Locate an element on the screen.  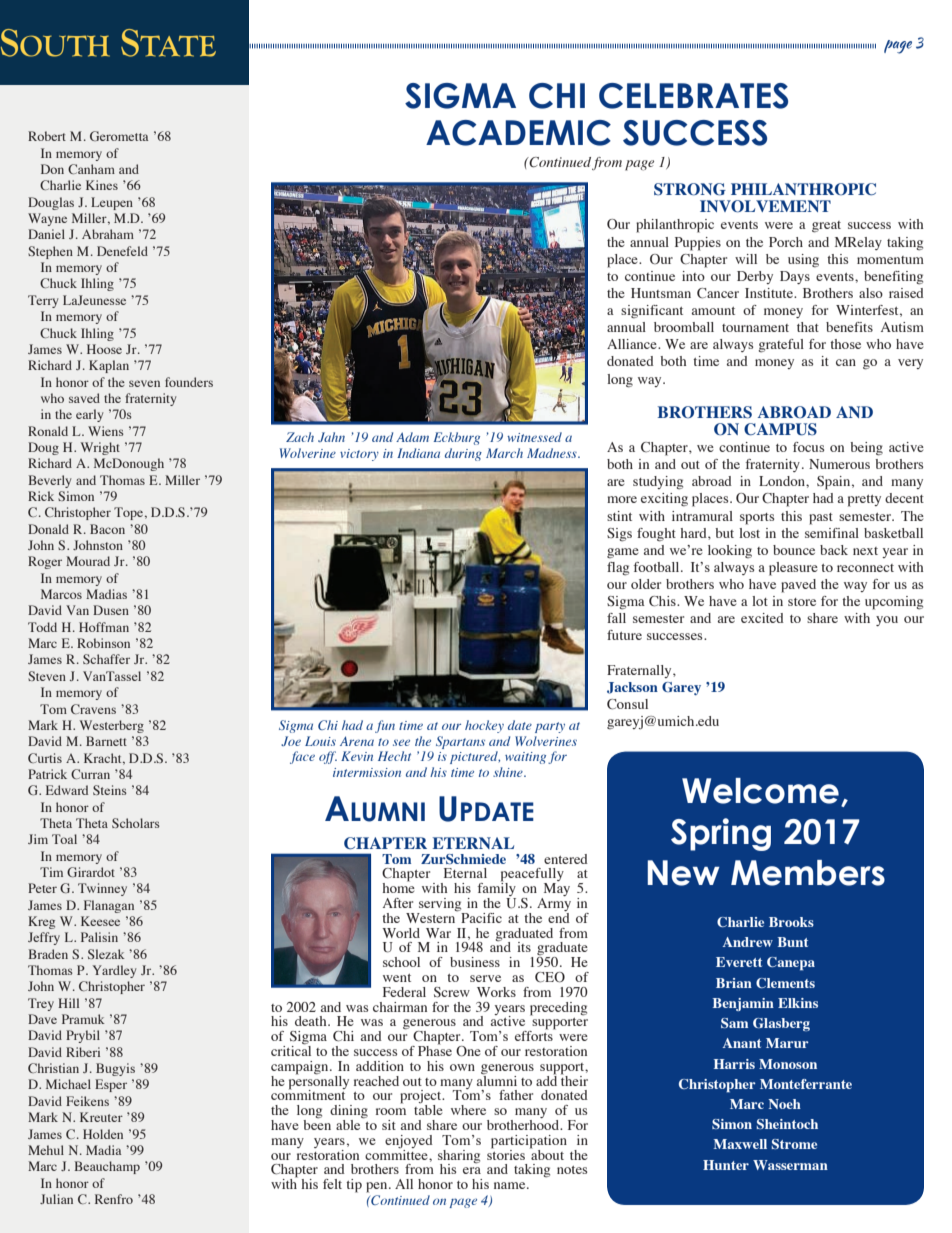
shine is located at coordinates (509, 772).
